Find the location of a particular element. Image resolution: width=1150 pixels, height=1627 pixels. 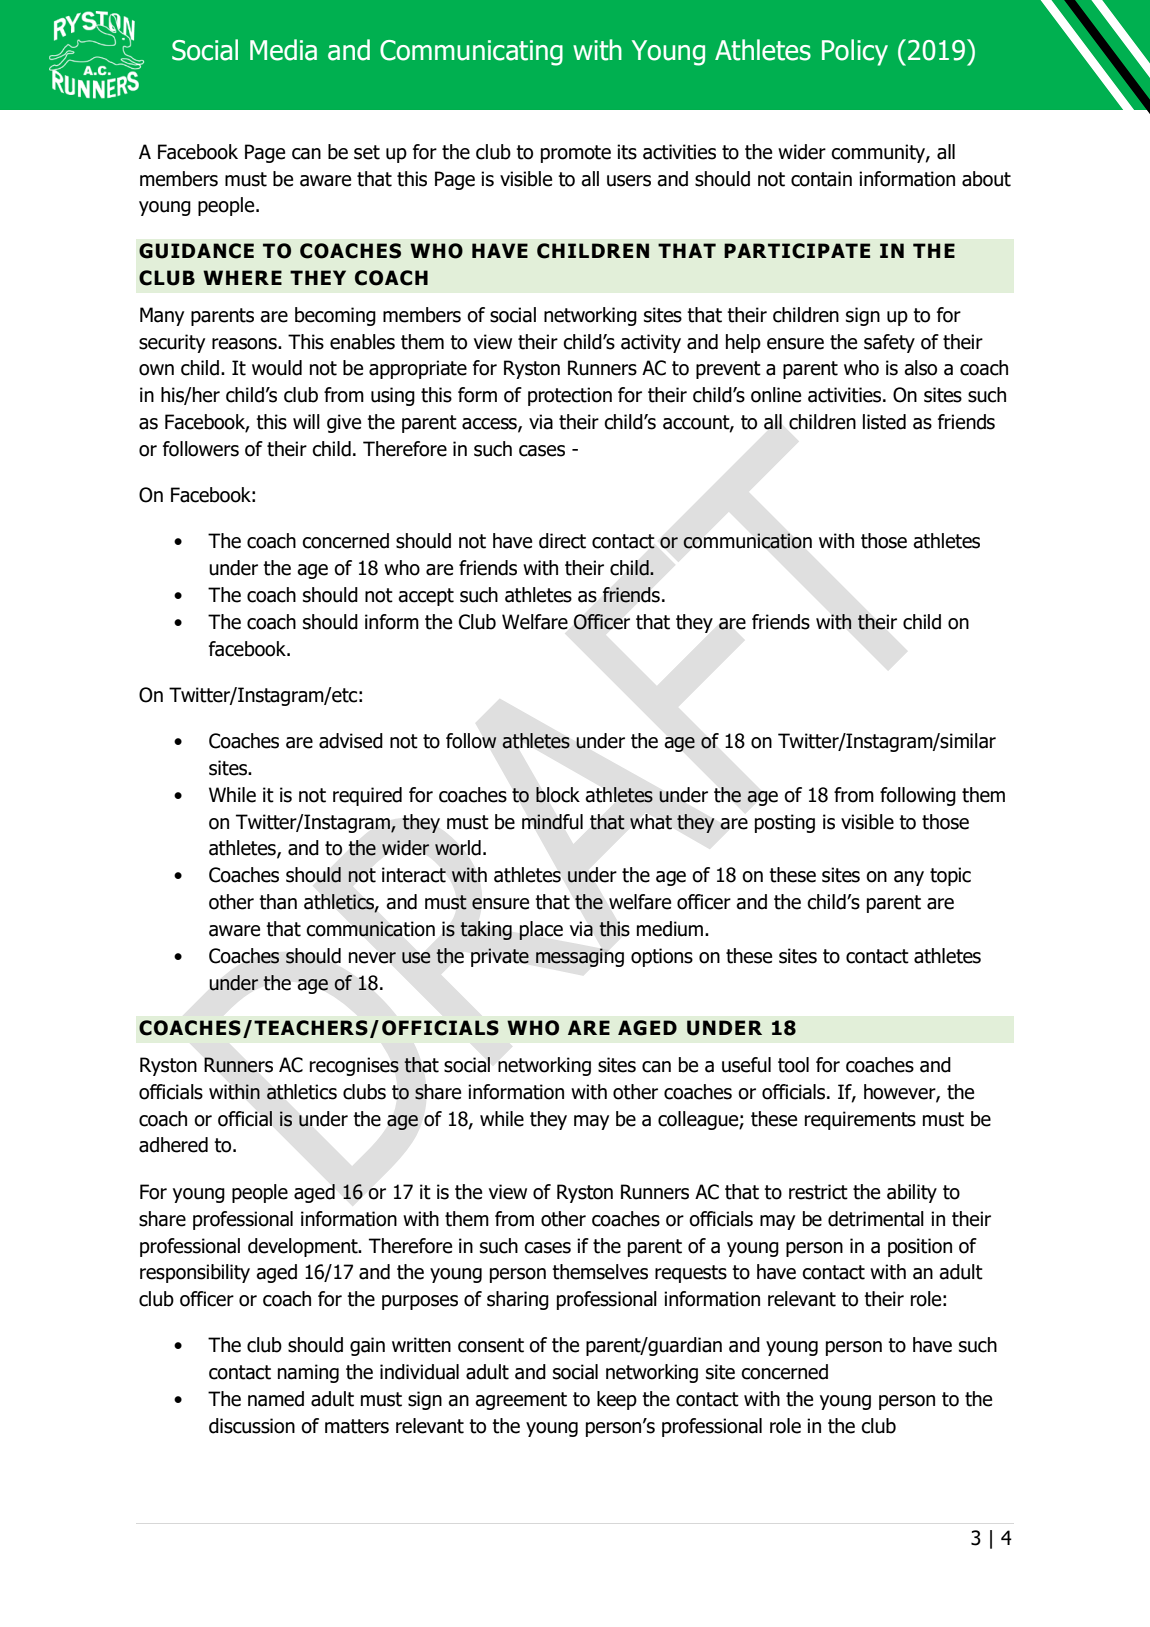

listed is located at coordinates (884, 422).
